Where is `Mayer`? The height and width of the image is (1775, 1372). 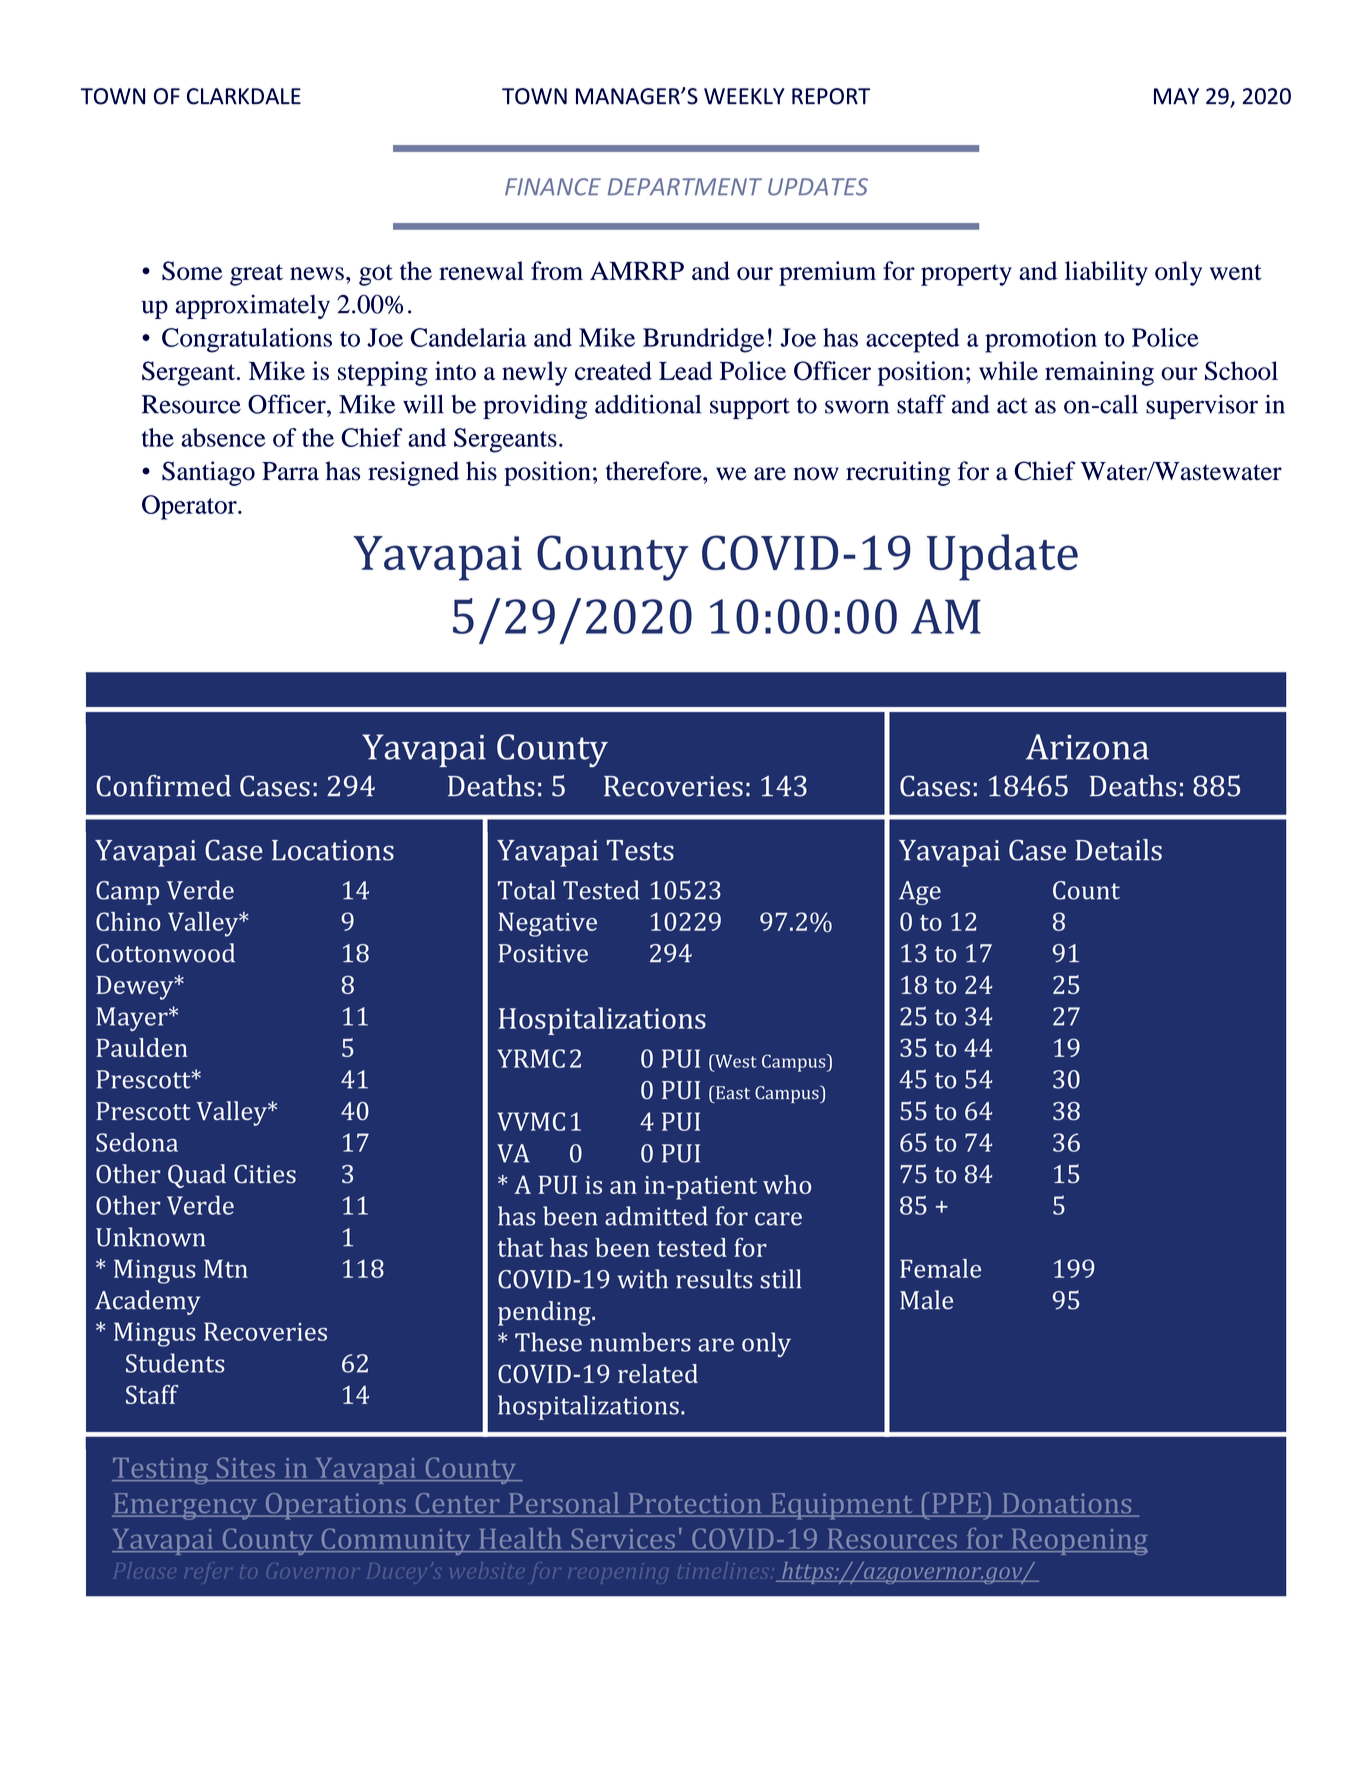
Mayer is located at coordinates (133, 1019).
